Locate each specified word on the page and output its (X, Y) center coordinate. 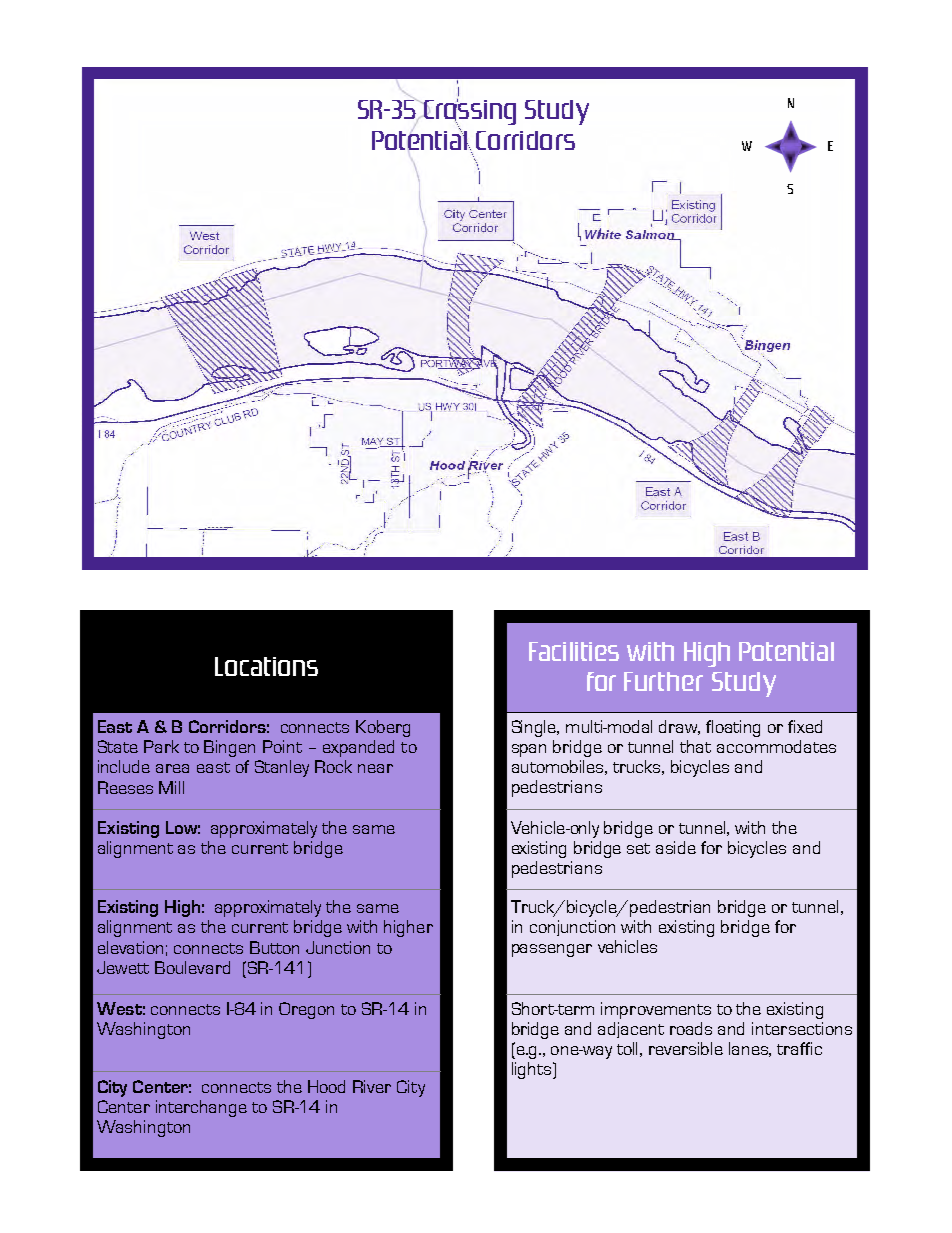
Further (663, 681)
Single (535, 728)
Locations (266, 666)
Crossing (469, 112)
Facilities (574, 651)
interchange (201, 1108)
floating (733, 728)
